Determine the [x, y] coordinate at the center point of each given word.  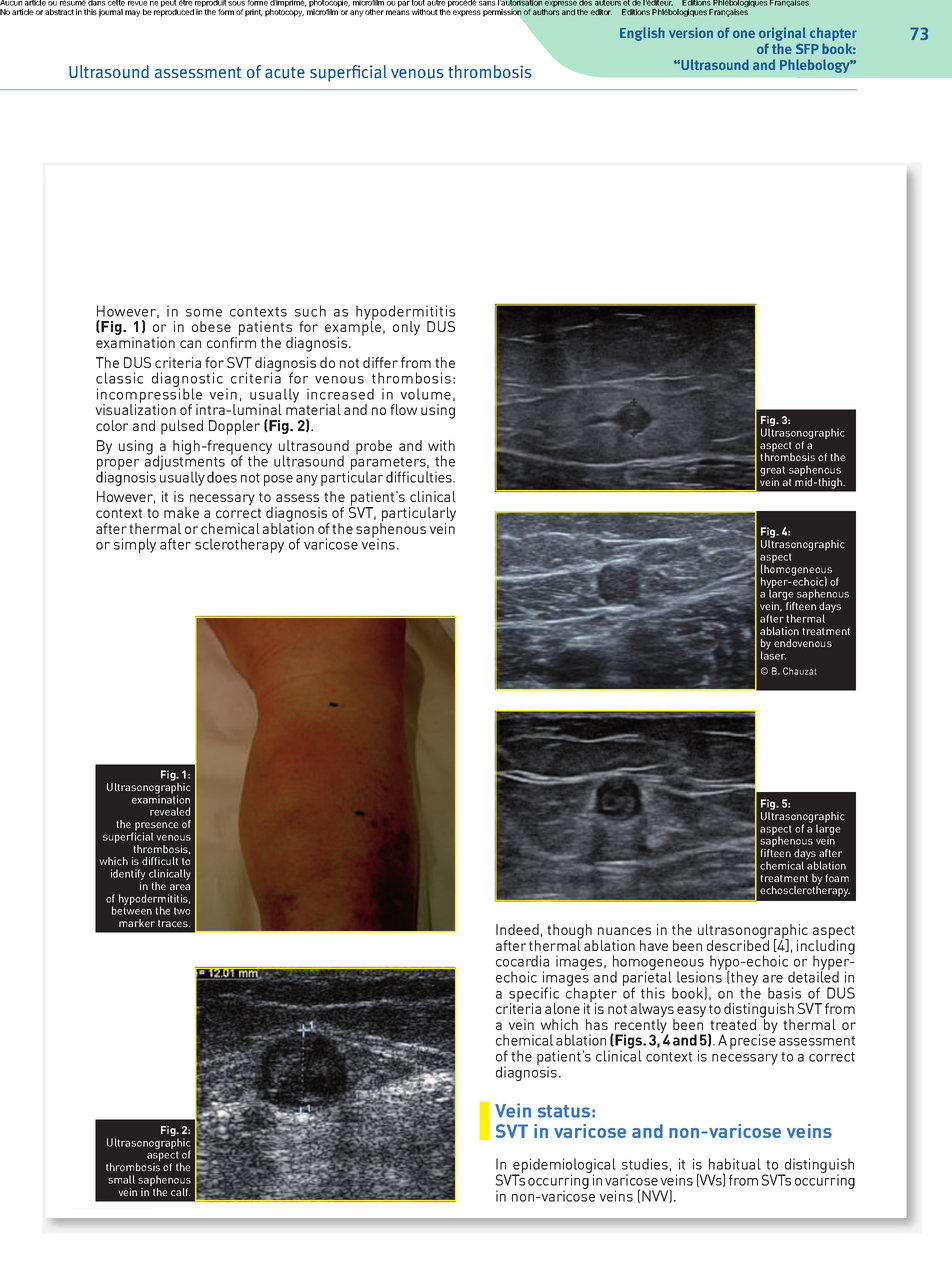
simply [135, 545]
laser [773, 655]
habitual [735, 1164]
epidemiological [563, 1167]
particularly [418, 515]
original [782, 35]
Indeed [517, 929]
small [121, 1179]
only [406, 328]
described [738, 944]
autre [436, 3]
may [132, 13]
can [190, 344]
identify [128, 876]
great [772, 472]
